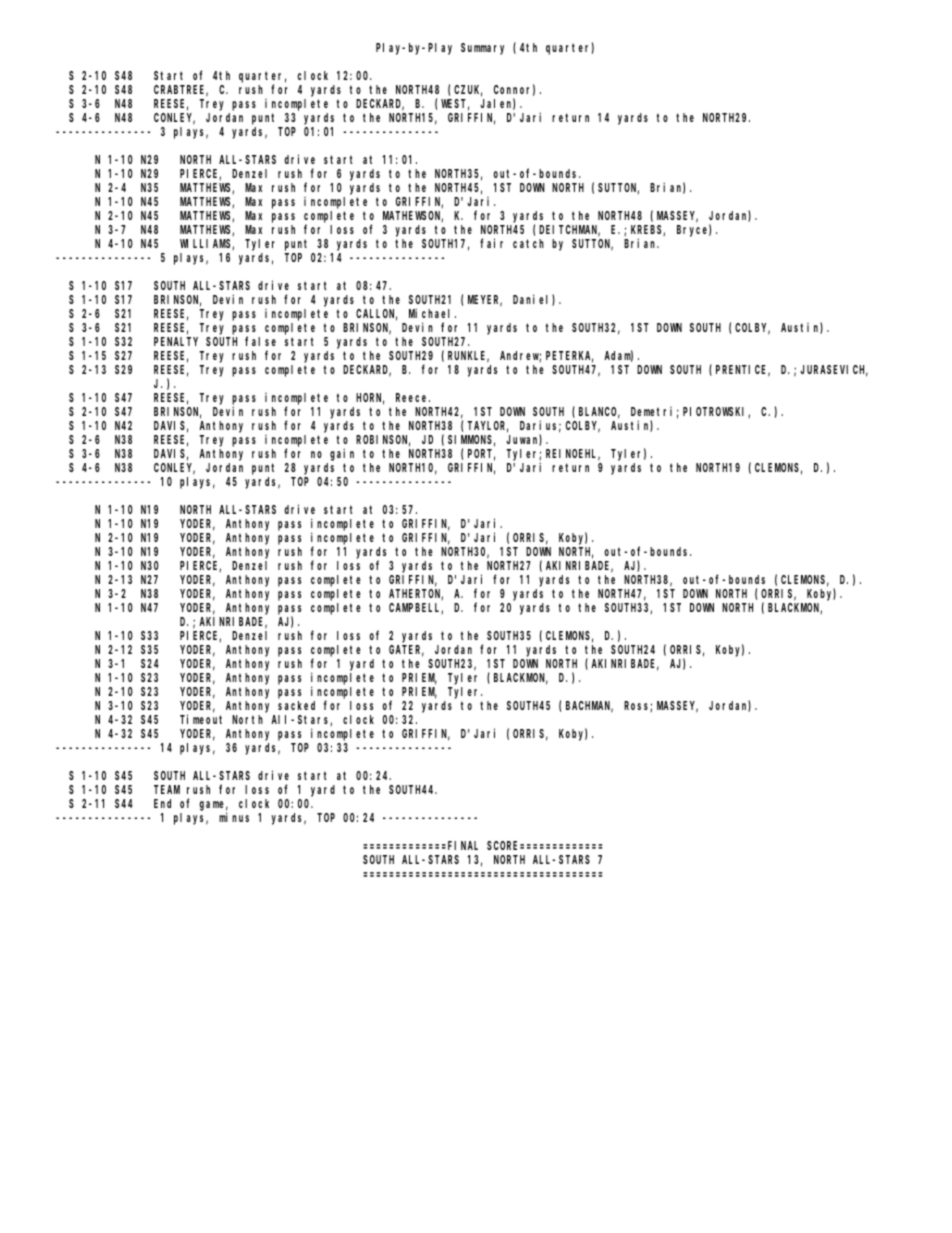  Describe the element at coordinates (383, 441) in the document. I see `ROBINSON` at that location.
